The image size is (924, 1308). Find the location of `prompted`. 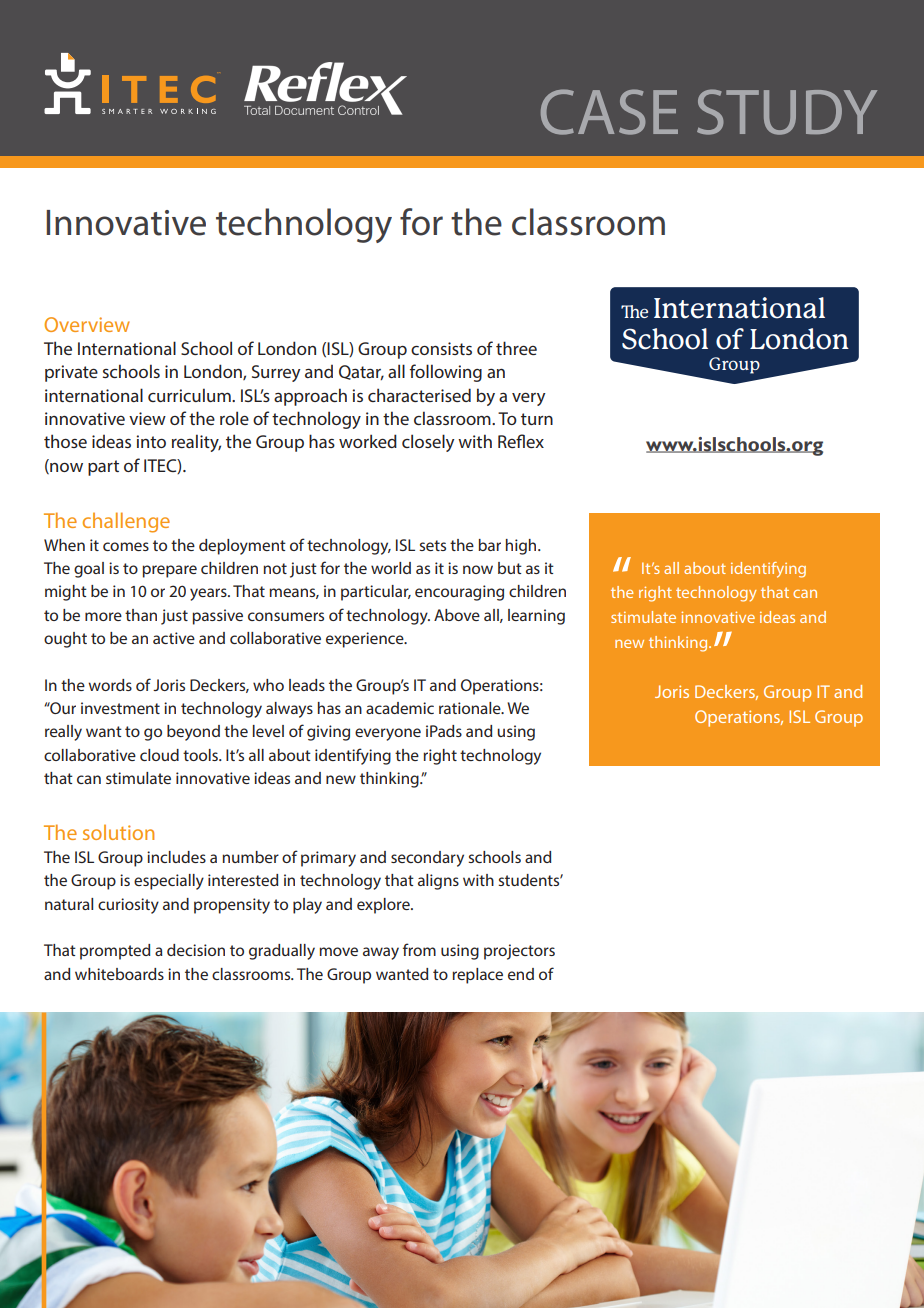

prompted is located at coordinates (115, 952).
